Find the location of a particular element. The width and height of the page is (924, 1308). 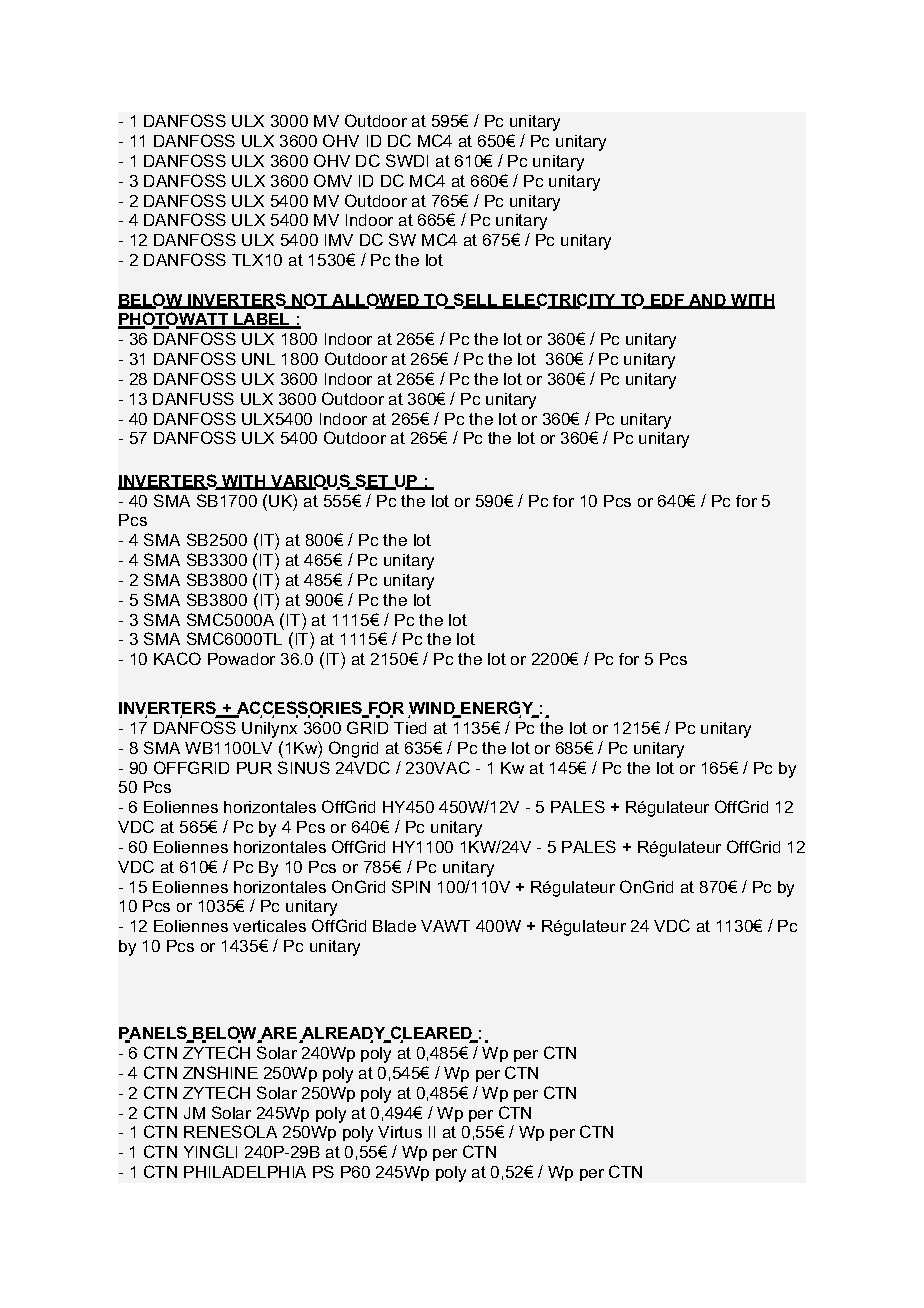

LABEL is located at coordinates (262, 320).
